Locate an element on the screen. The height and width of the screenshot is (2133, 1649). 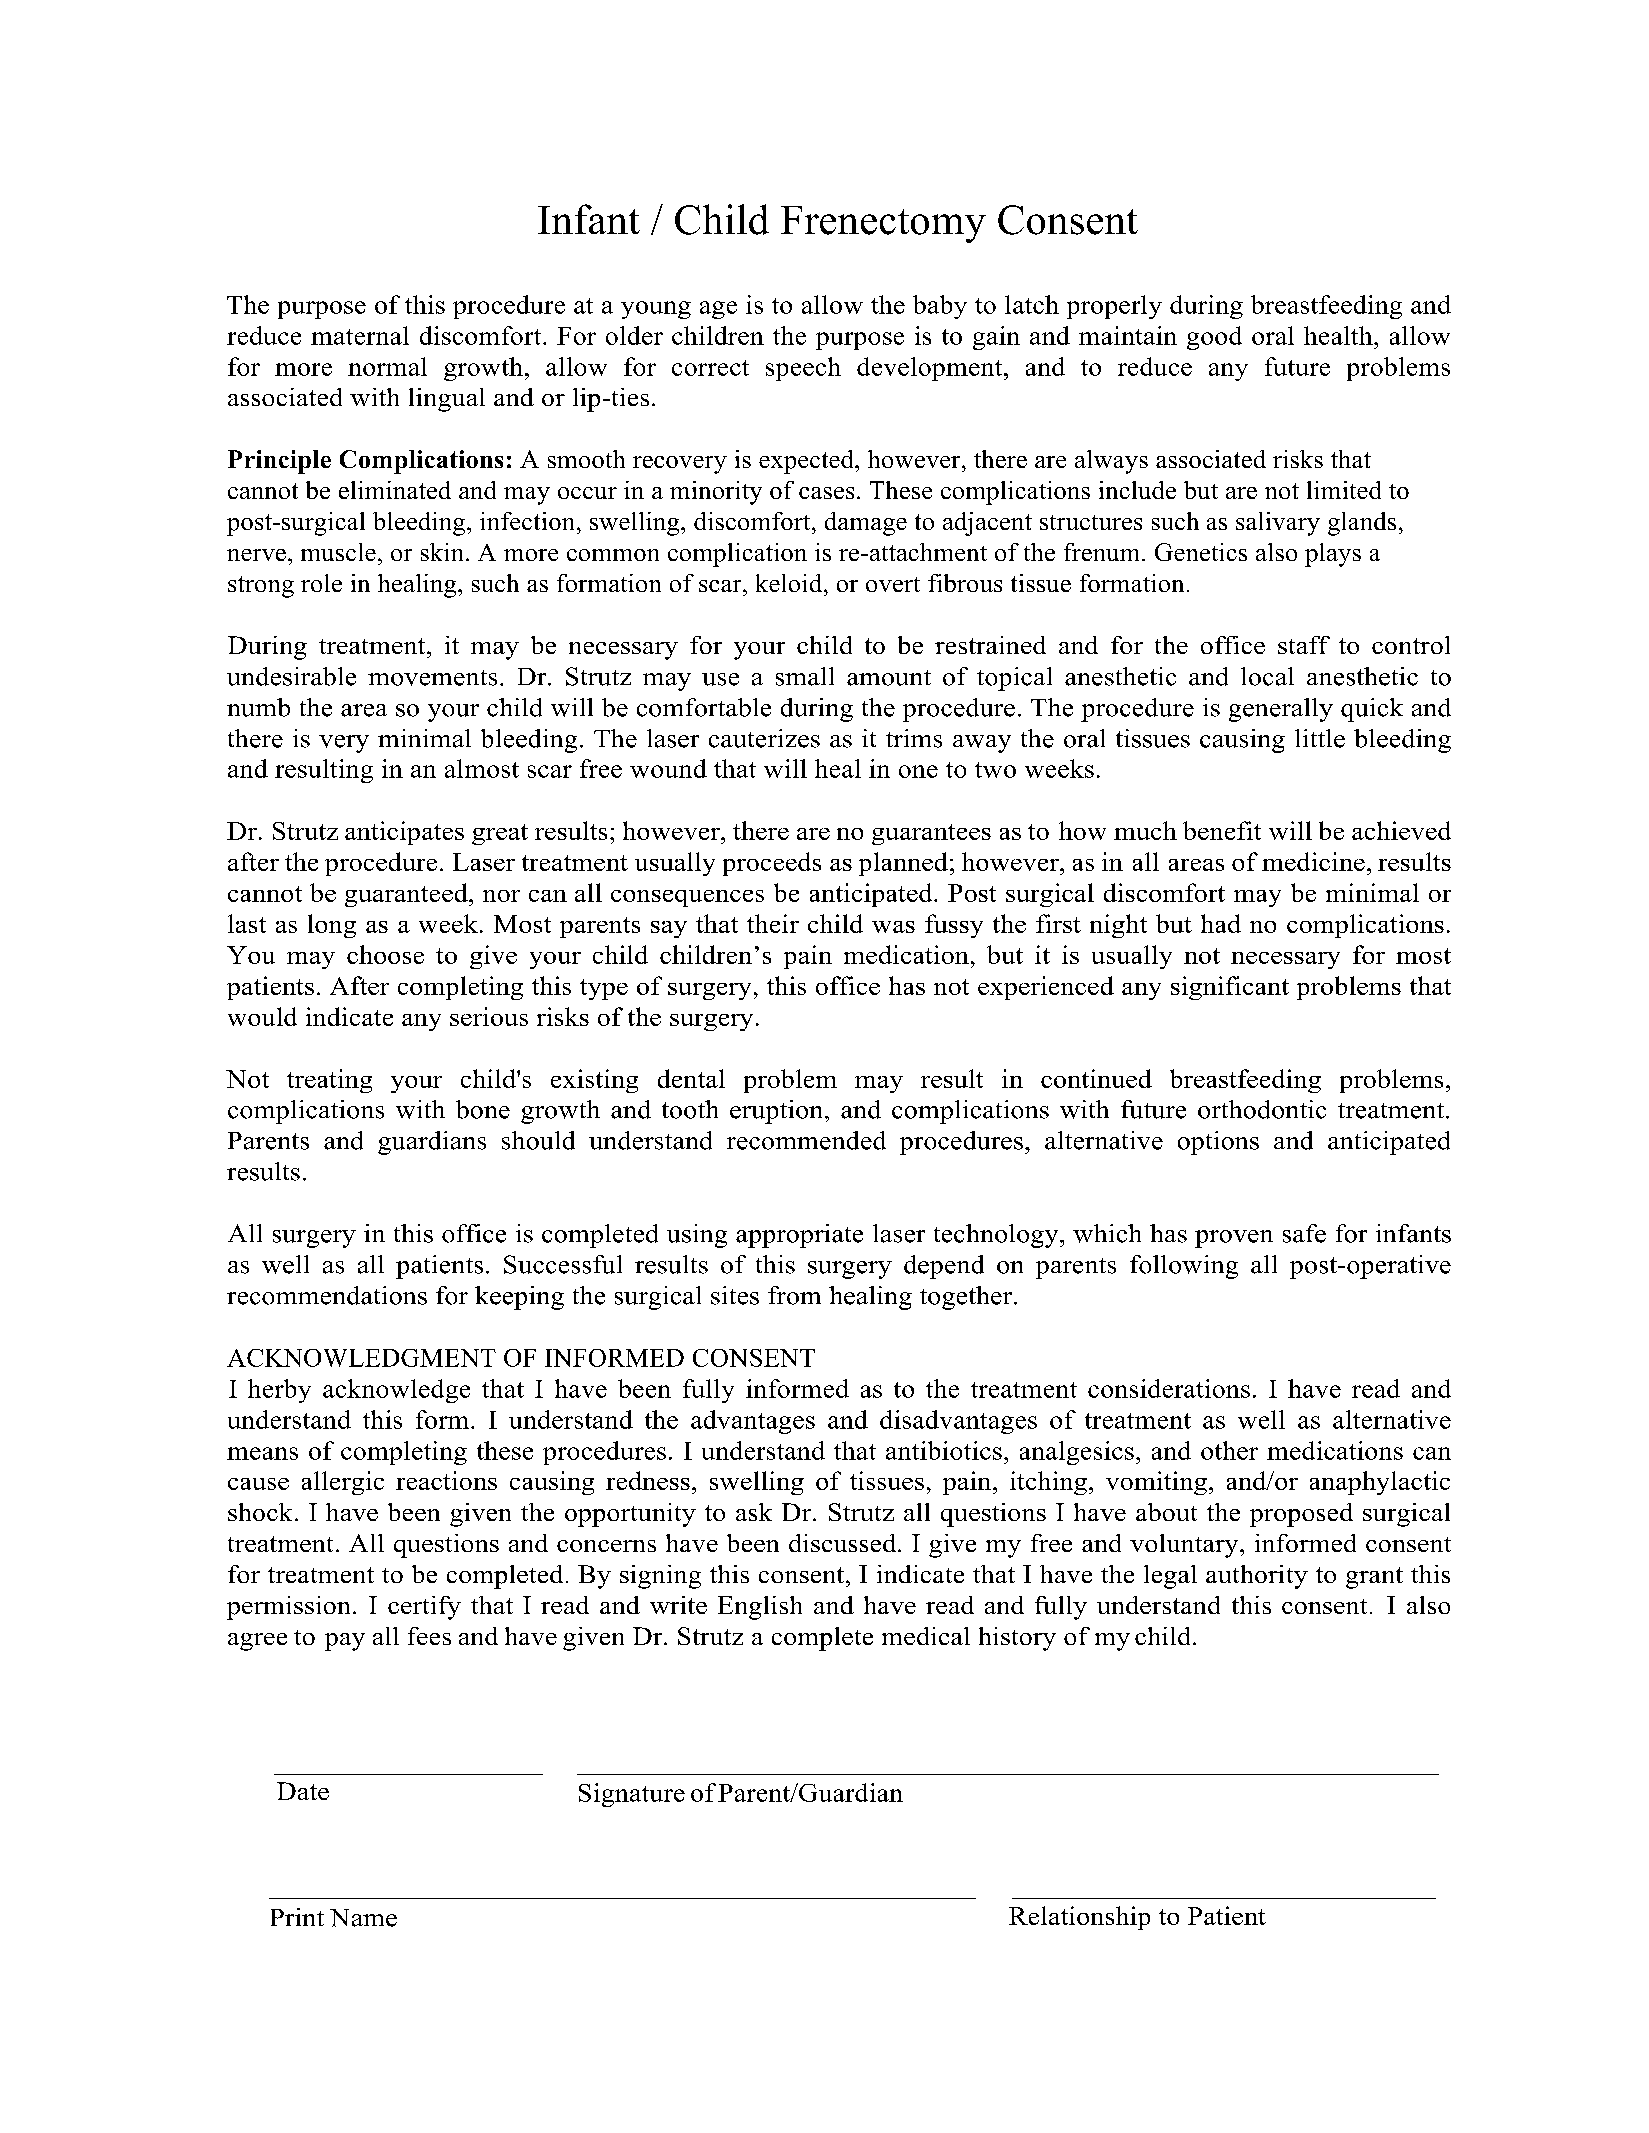
benefit is located at coordinates (1222, 830).
